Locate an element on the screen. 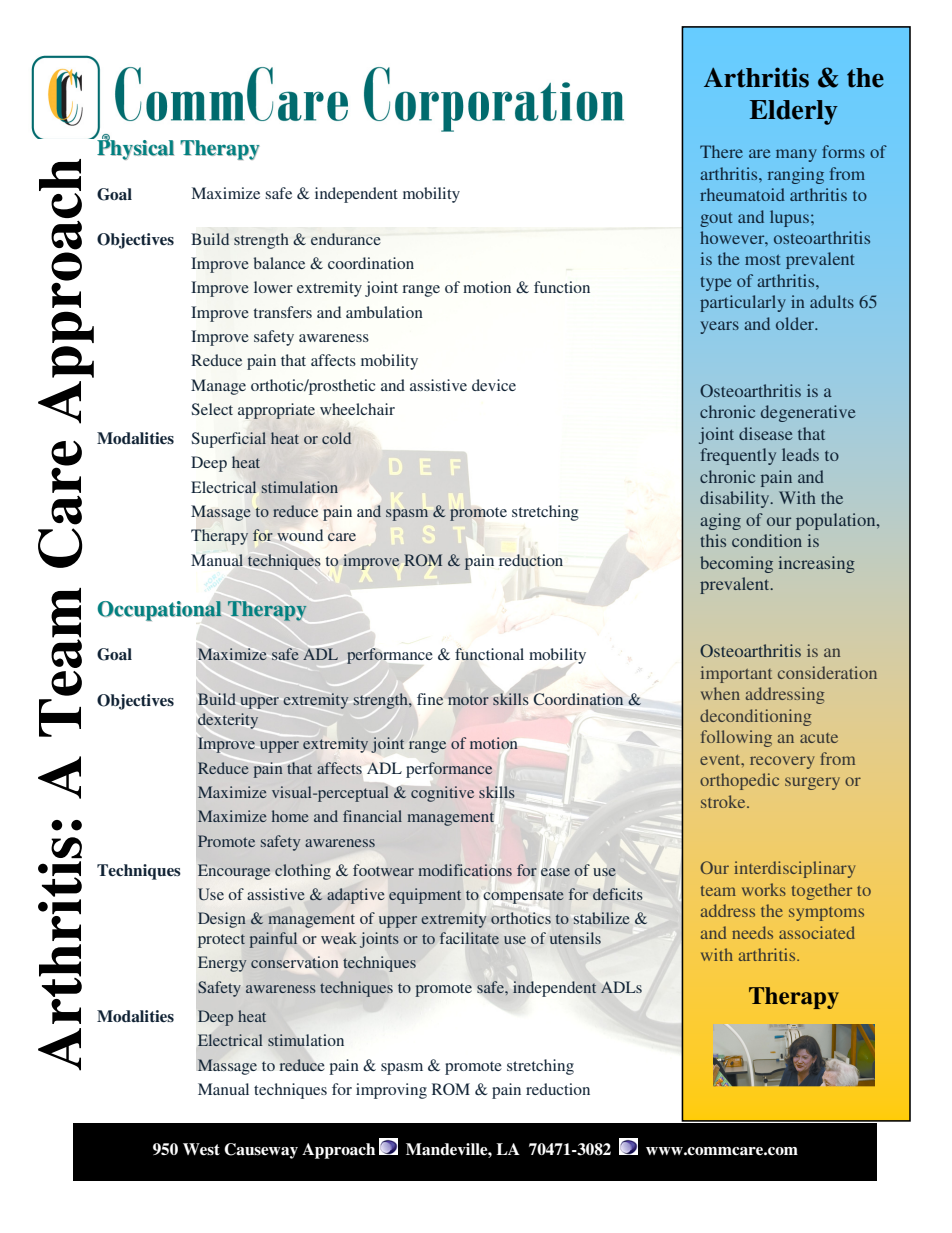  motor is located at coordinates (468, 700).
